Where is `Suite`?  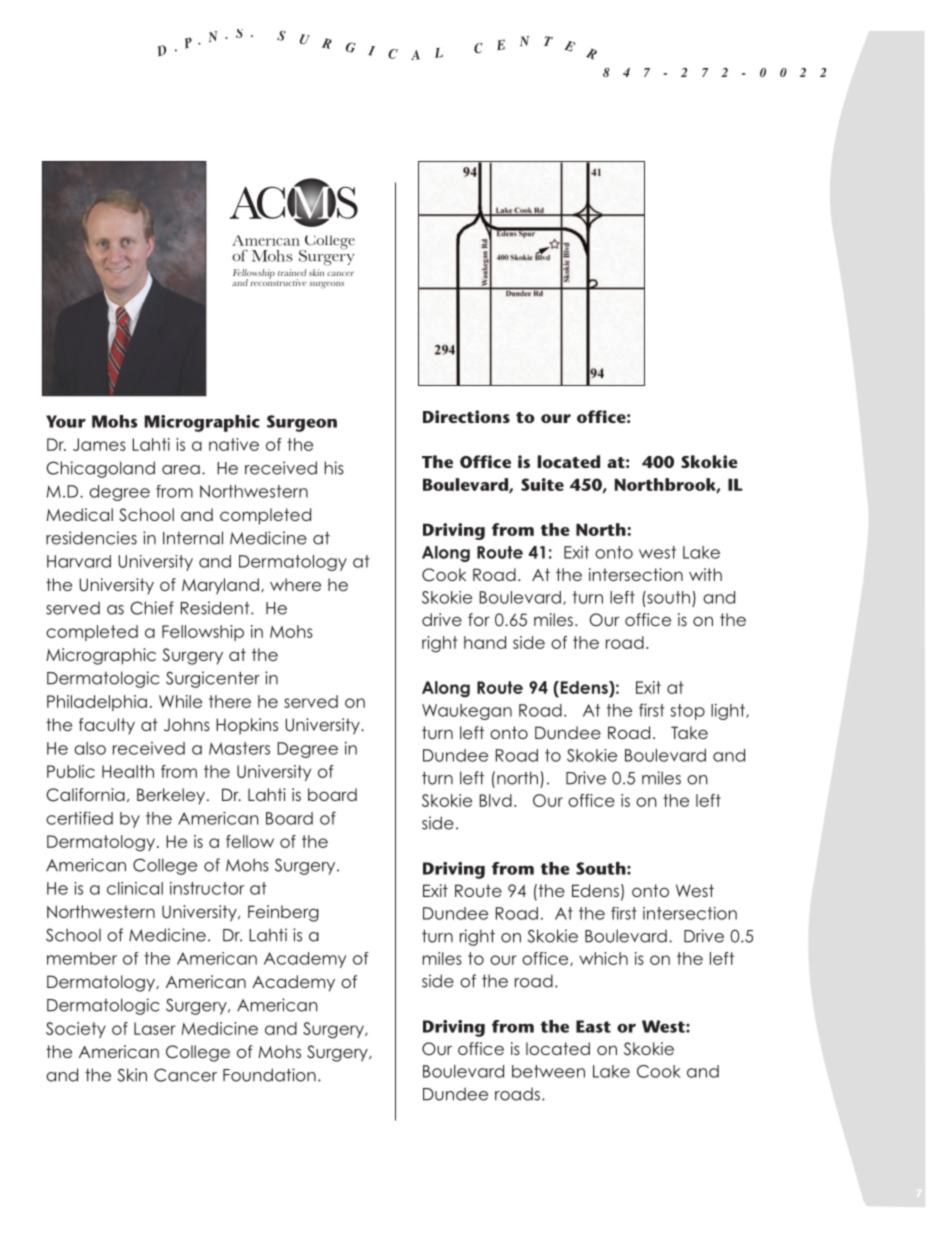 Suite is located at coordinates (542, 484).
